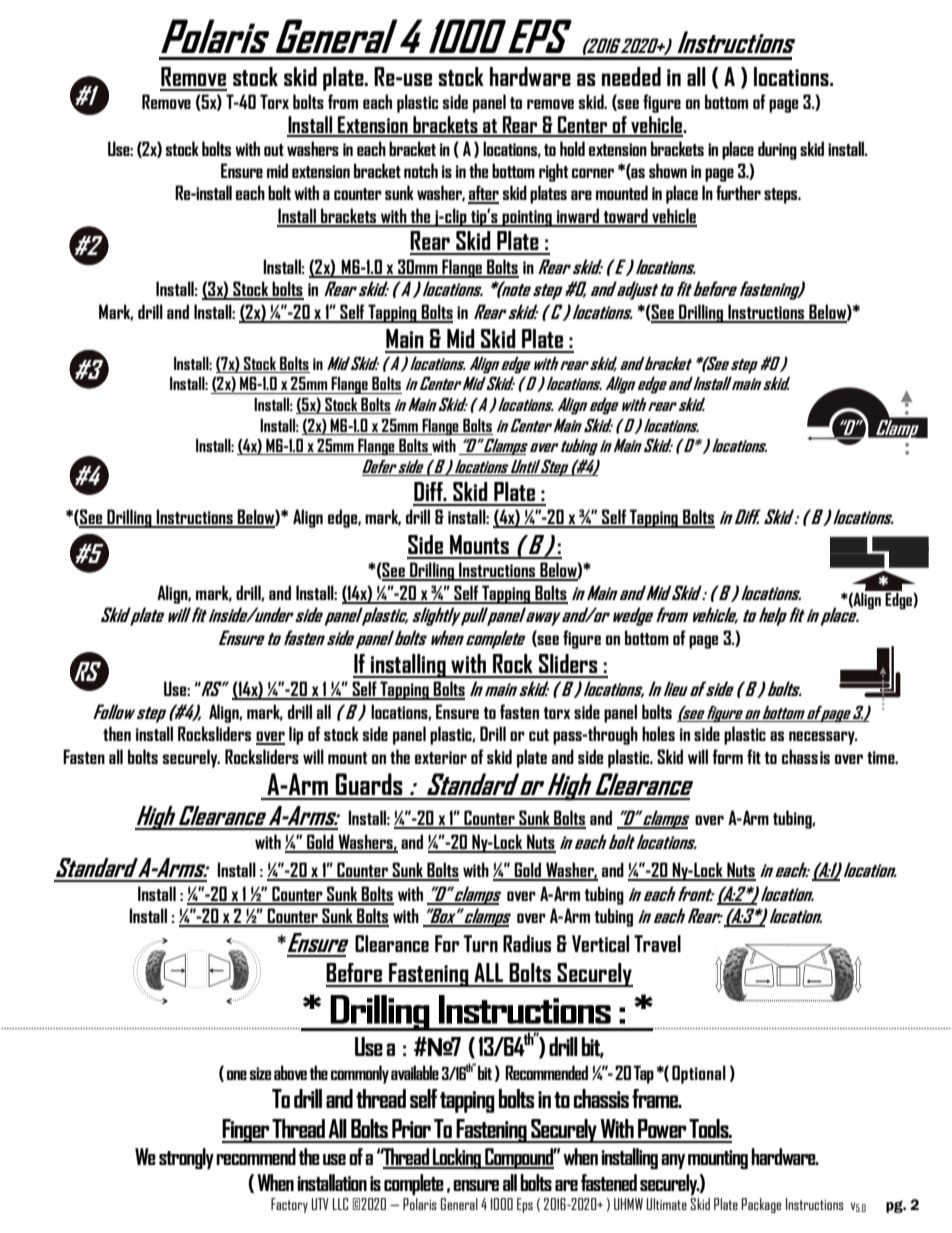  I want to click on strongly, so click(186, 1158).
